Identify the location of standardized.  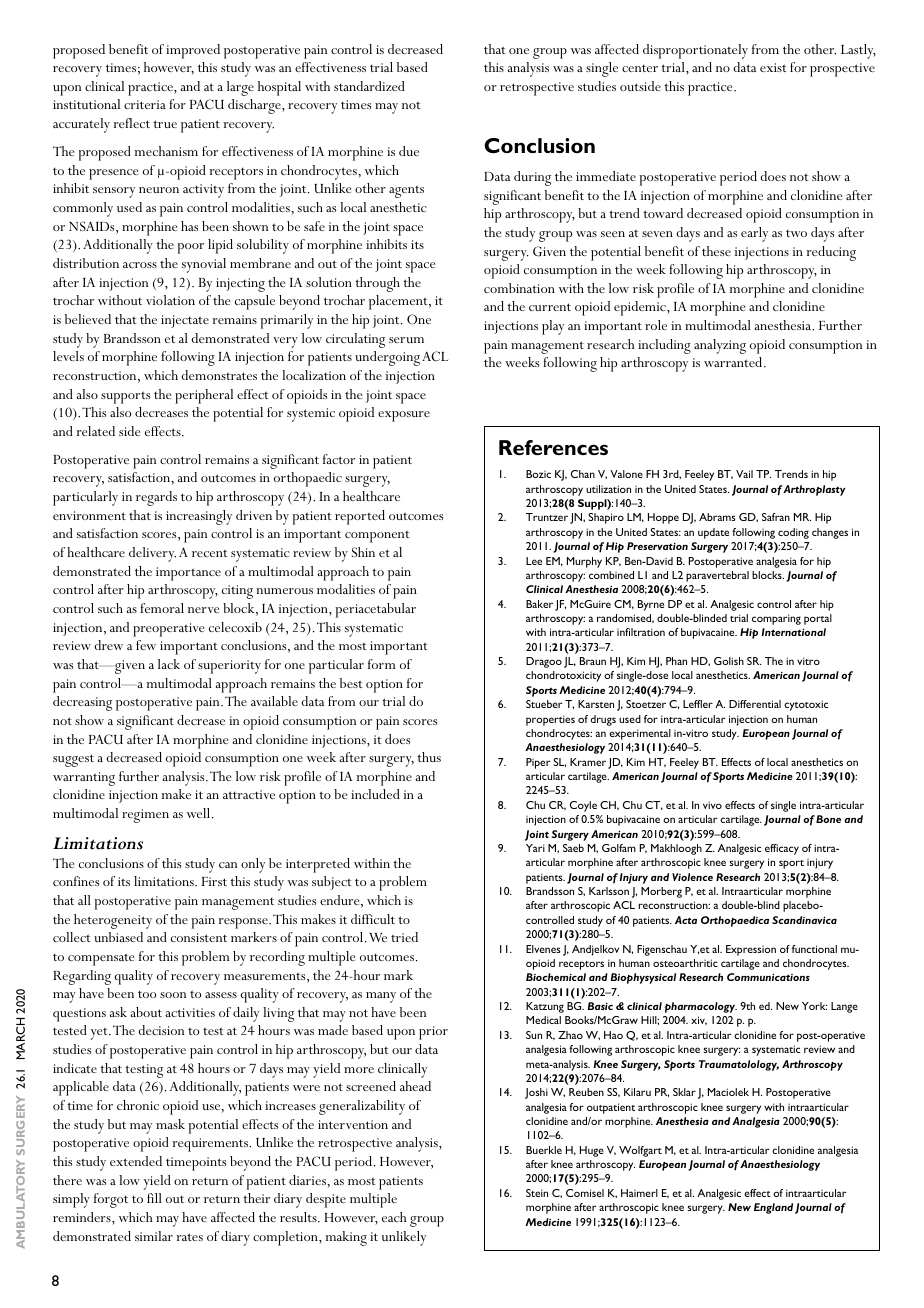
(369, 86).
